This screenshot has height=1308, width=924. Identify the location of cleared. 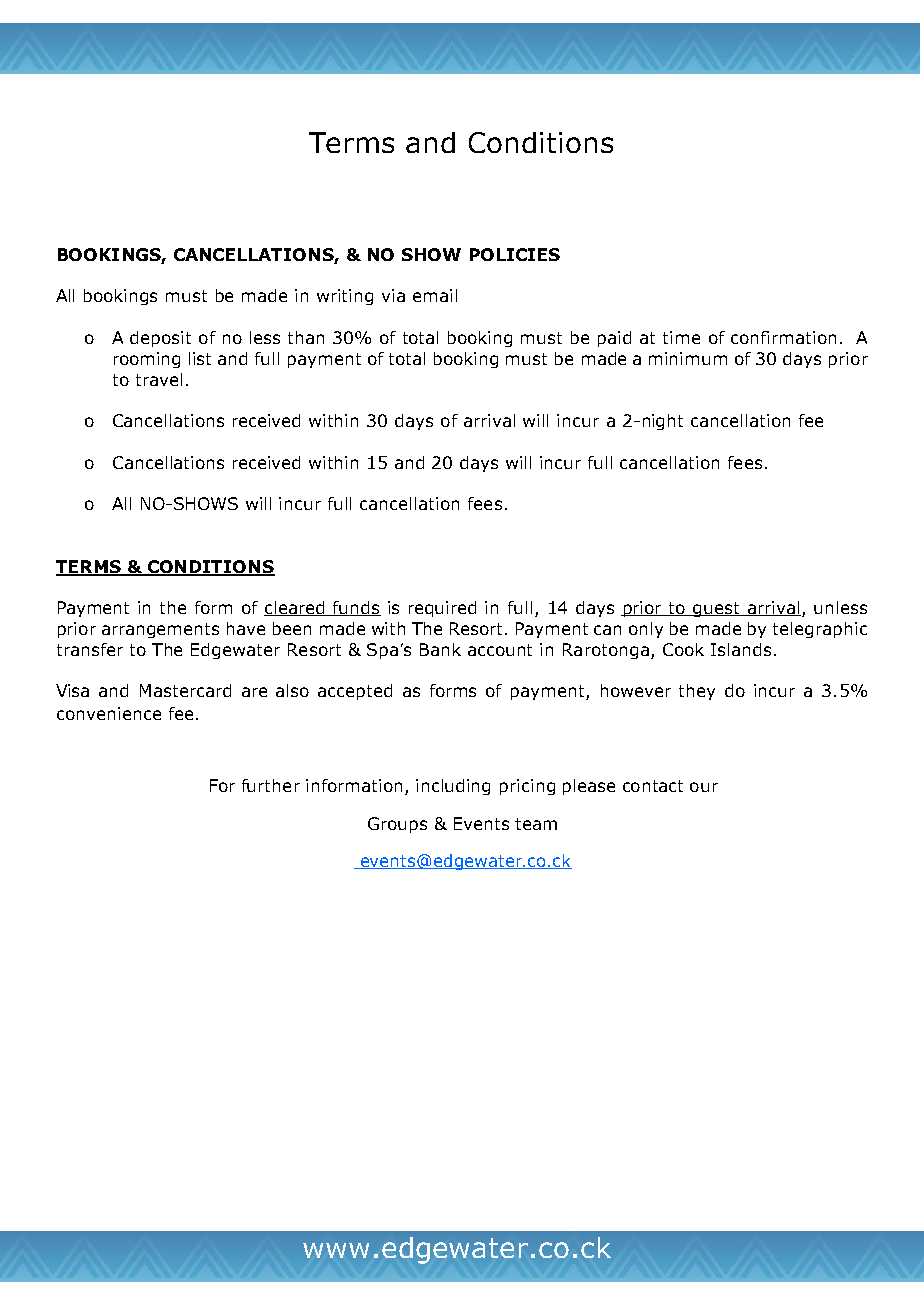
(295, 608).
